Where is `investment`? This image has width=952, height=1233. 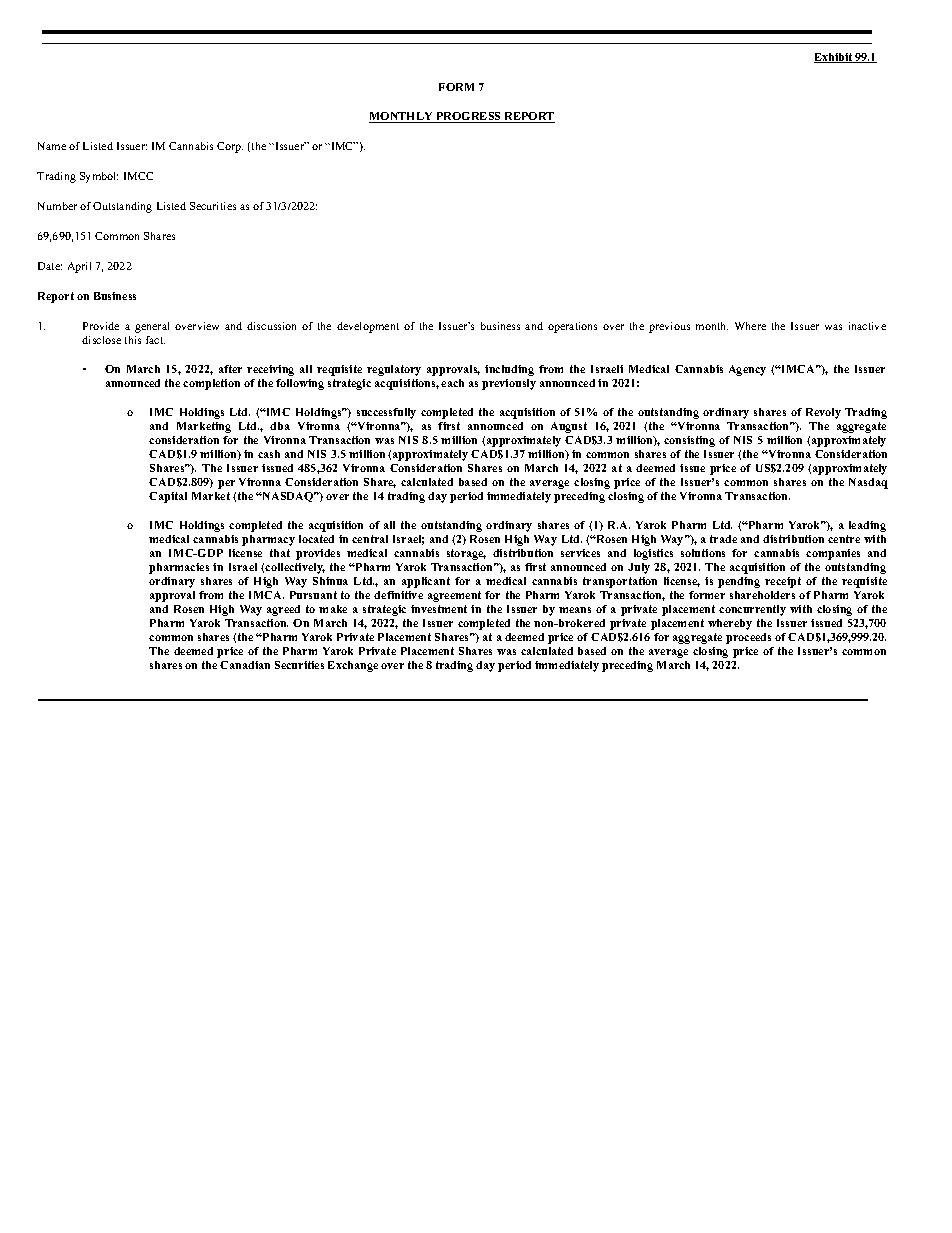
investment is located at coordinates (439, 609).
